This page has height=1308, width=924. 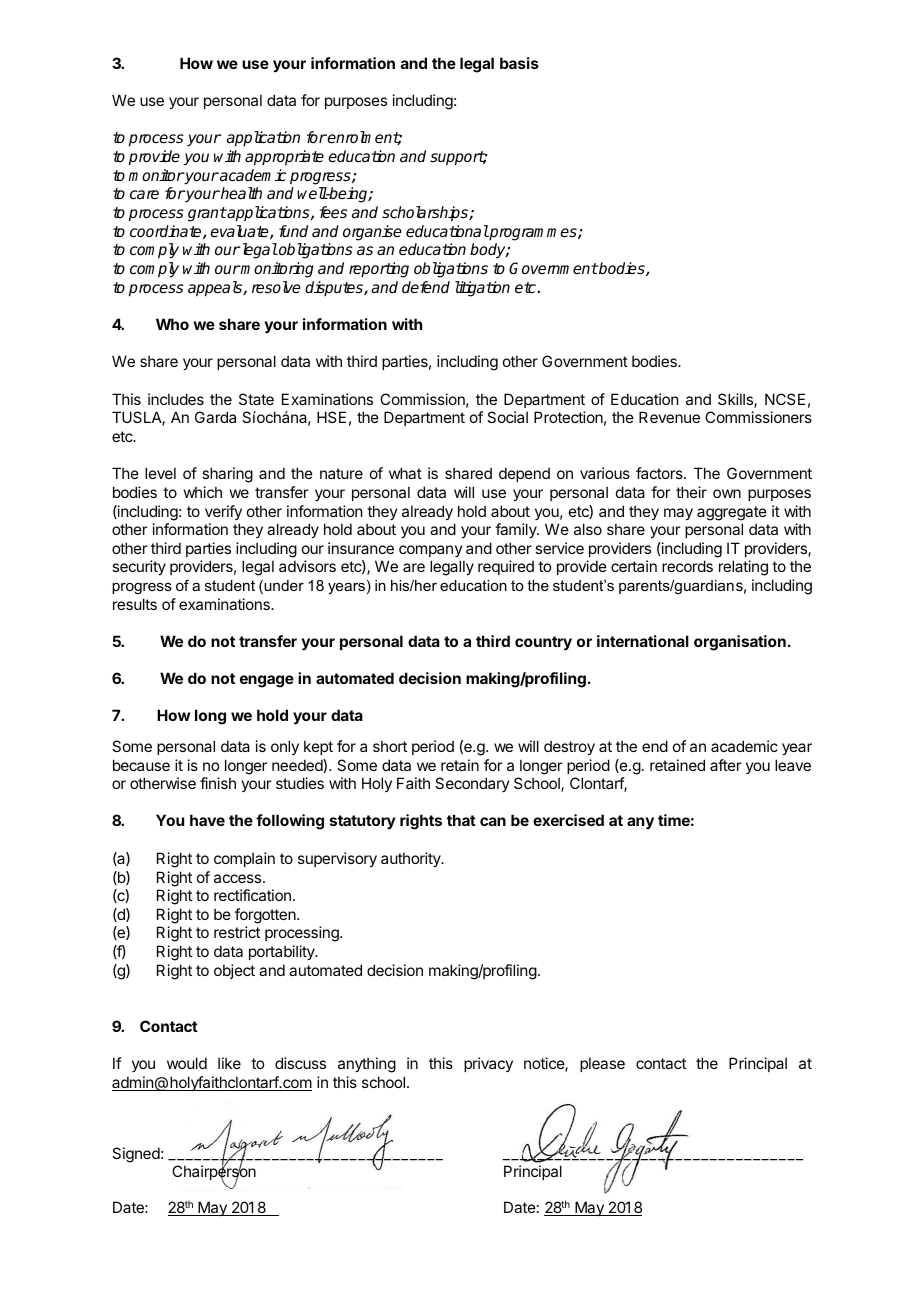 I want to click on programmes, so click(x=533, y=234).
